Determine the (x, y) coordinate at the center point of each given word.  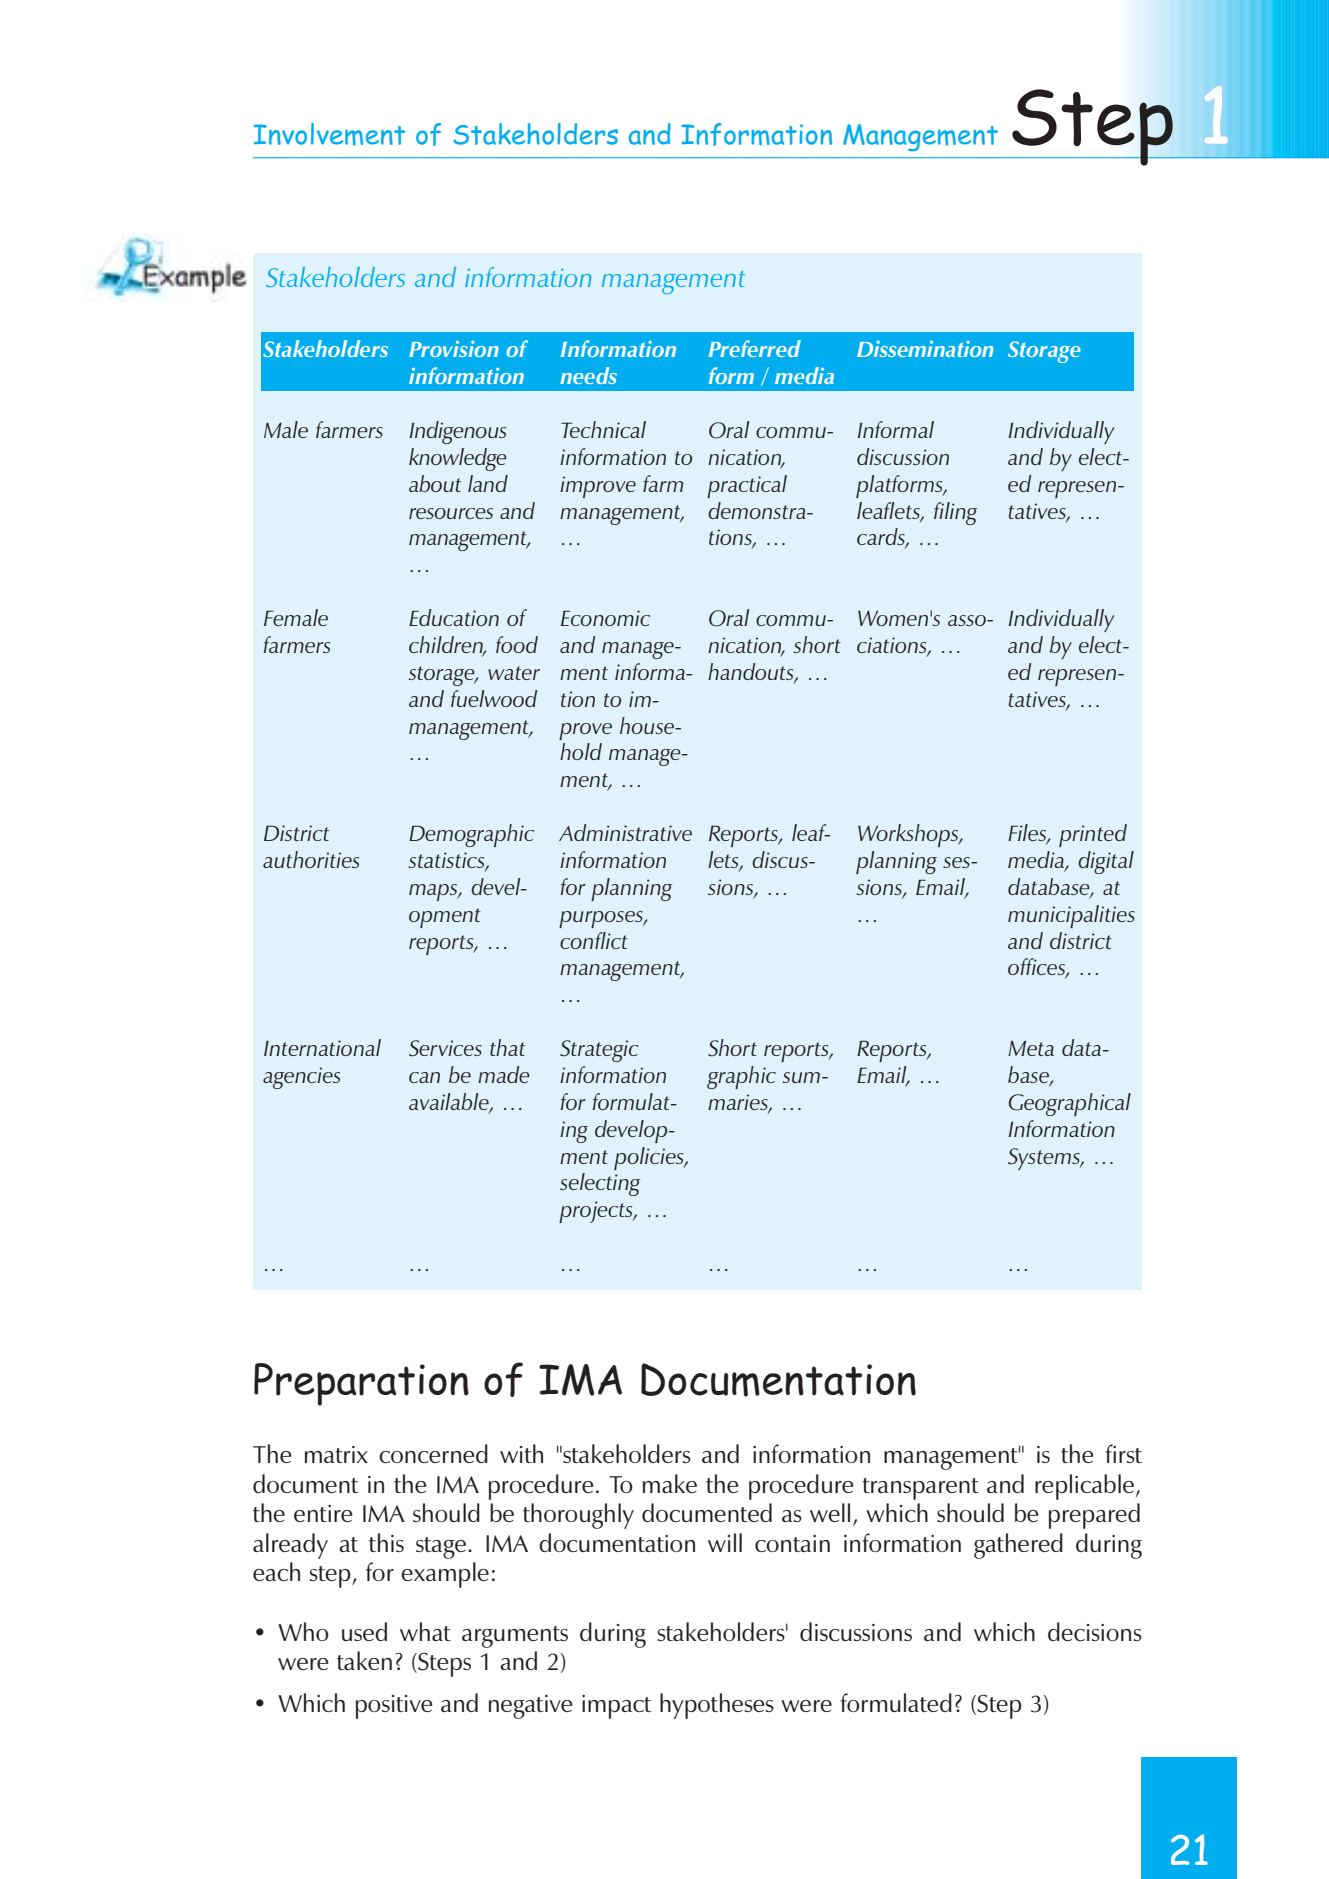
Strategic (599, 1051)
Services (445, 1048)
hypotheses (717, 1706)
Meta (1031, 1048)
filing (955, 513)
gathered (1018, 1546)
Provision (454, 349)
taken (364, 1660)
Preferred (754, 348)
